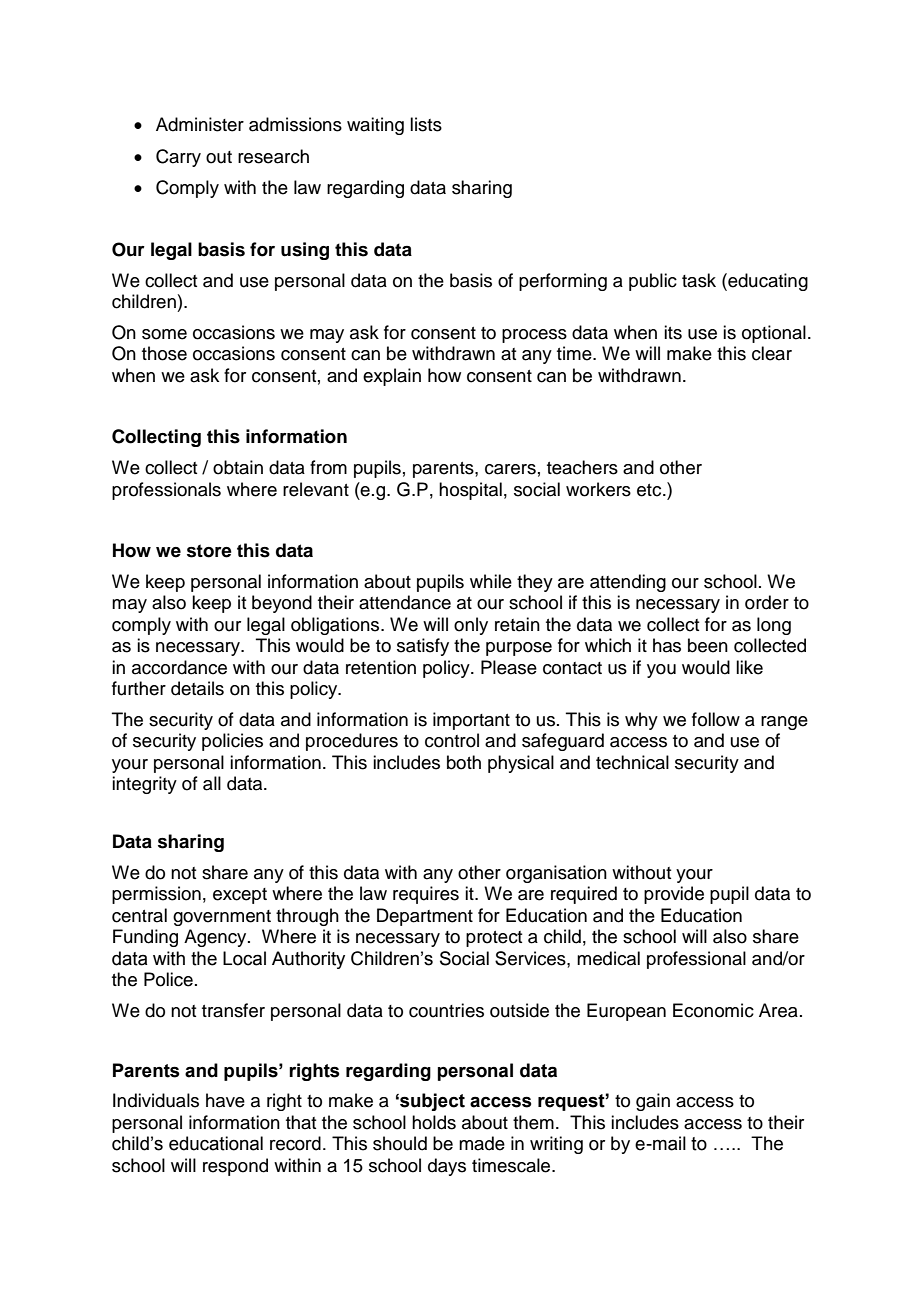  Describe the element at coordinates (212, 783) in the screenshot. I see `all` at that location.
